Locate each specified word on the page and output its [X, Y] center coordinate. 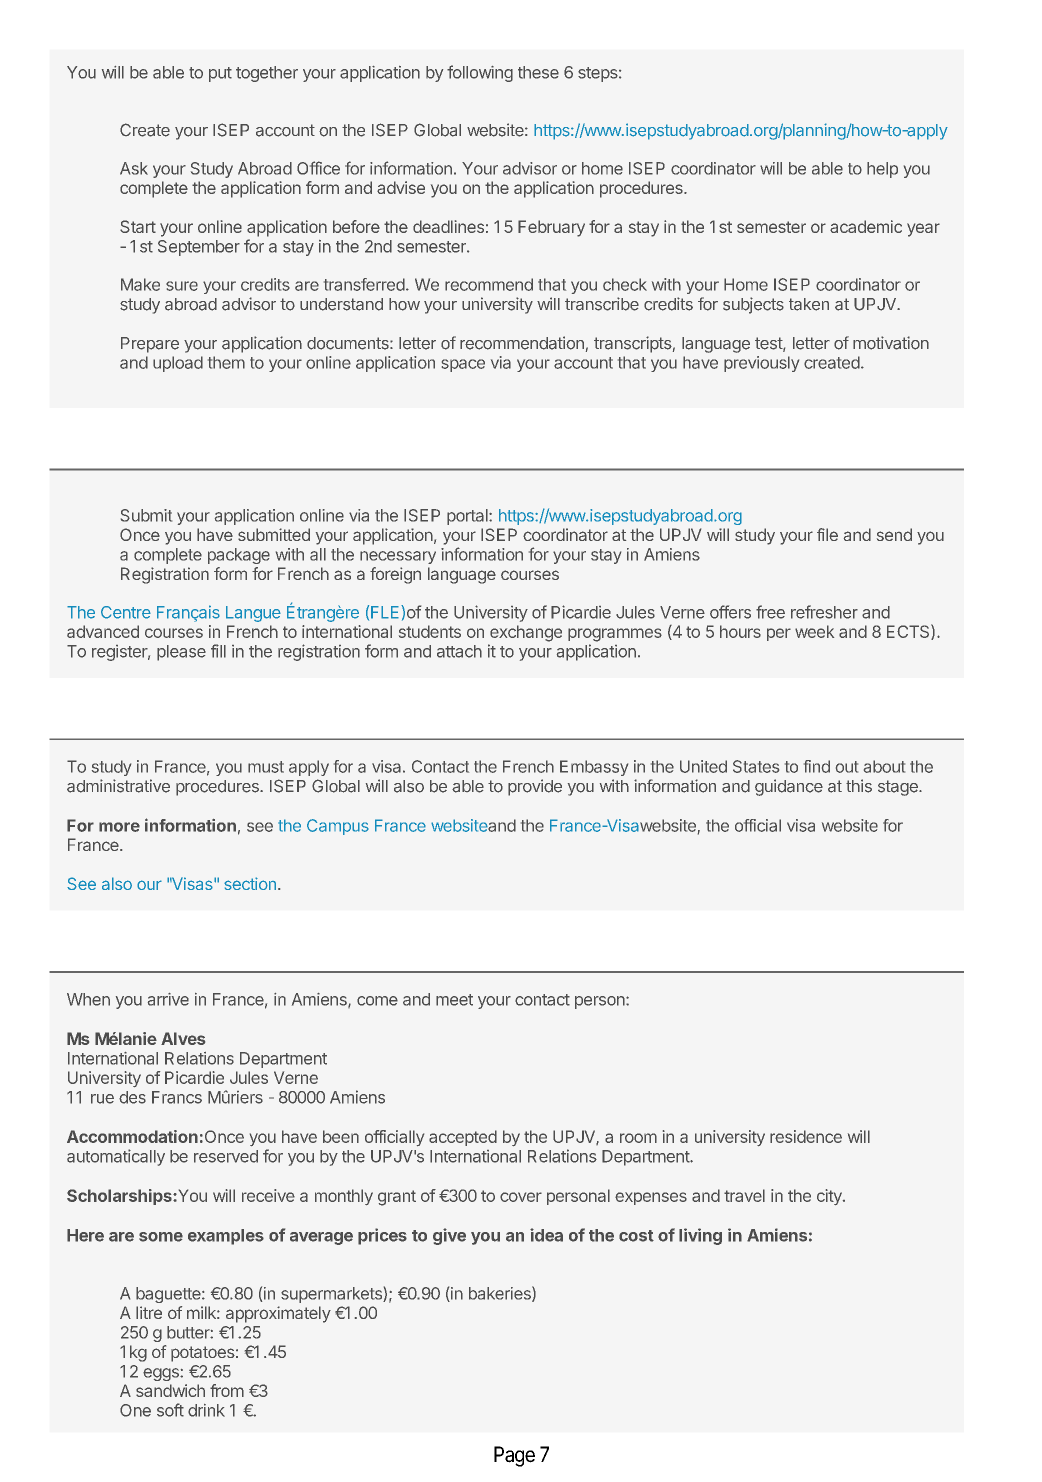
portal [468, 517]
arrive [168, 999]
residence [806, 1136]
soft [170, 1410]
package [239, 556]
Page [514, 1456]
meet [454, 1000]
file [827, 534]
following [480, 73]
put [220, 74]
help [882, 170]
